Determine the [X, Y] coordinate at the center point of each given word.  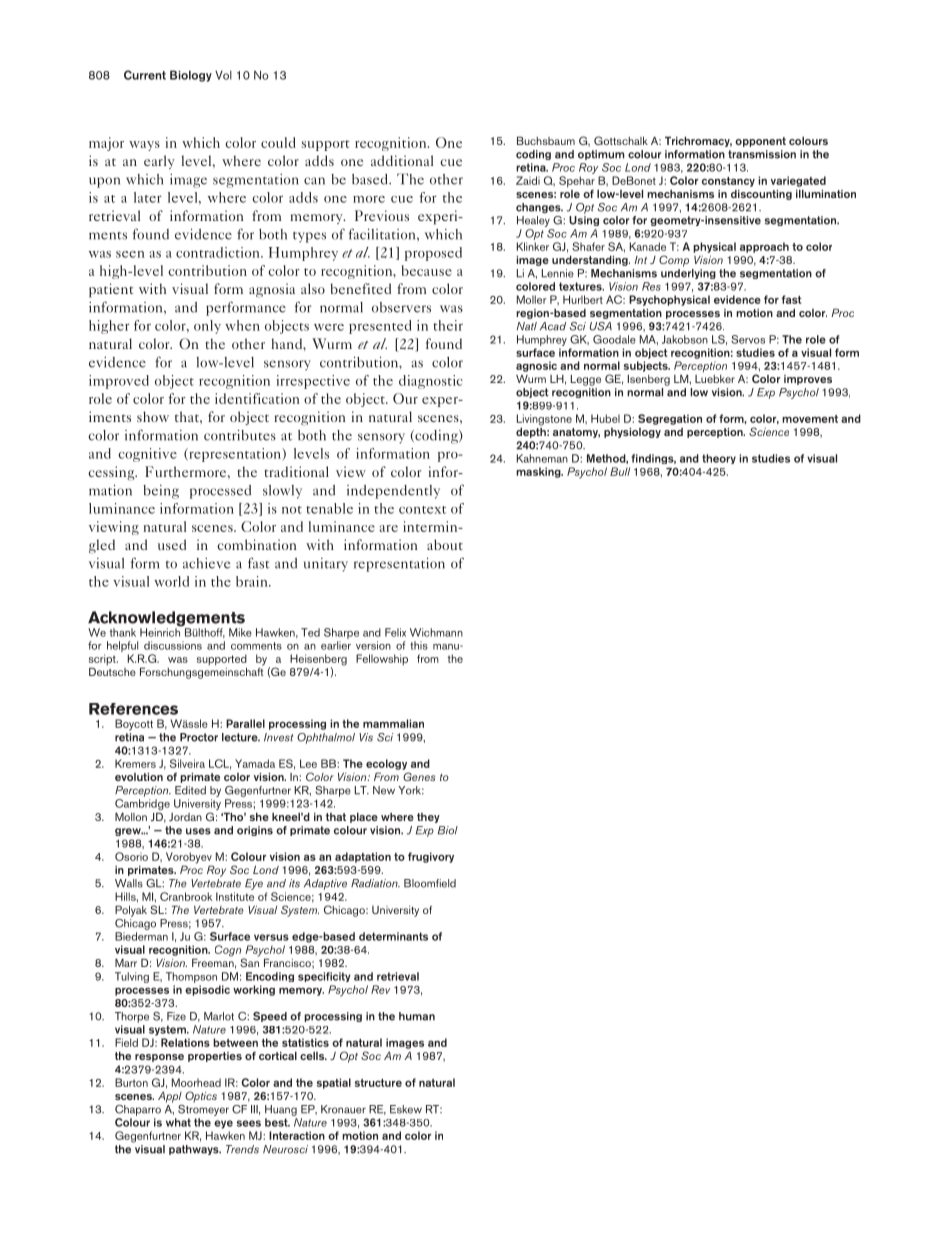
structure [378, 1083]
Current [145, 75]
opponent [760, 142]
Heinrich [161, 631]
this [419, 645]
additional [402, 160]
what [178, 1122]
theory [719, 459]
